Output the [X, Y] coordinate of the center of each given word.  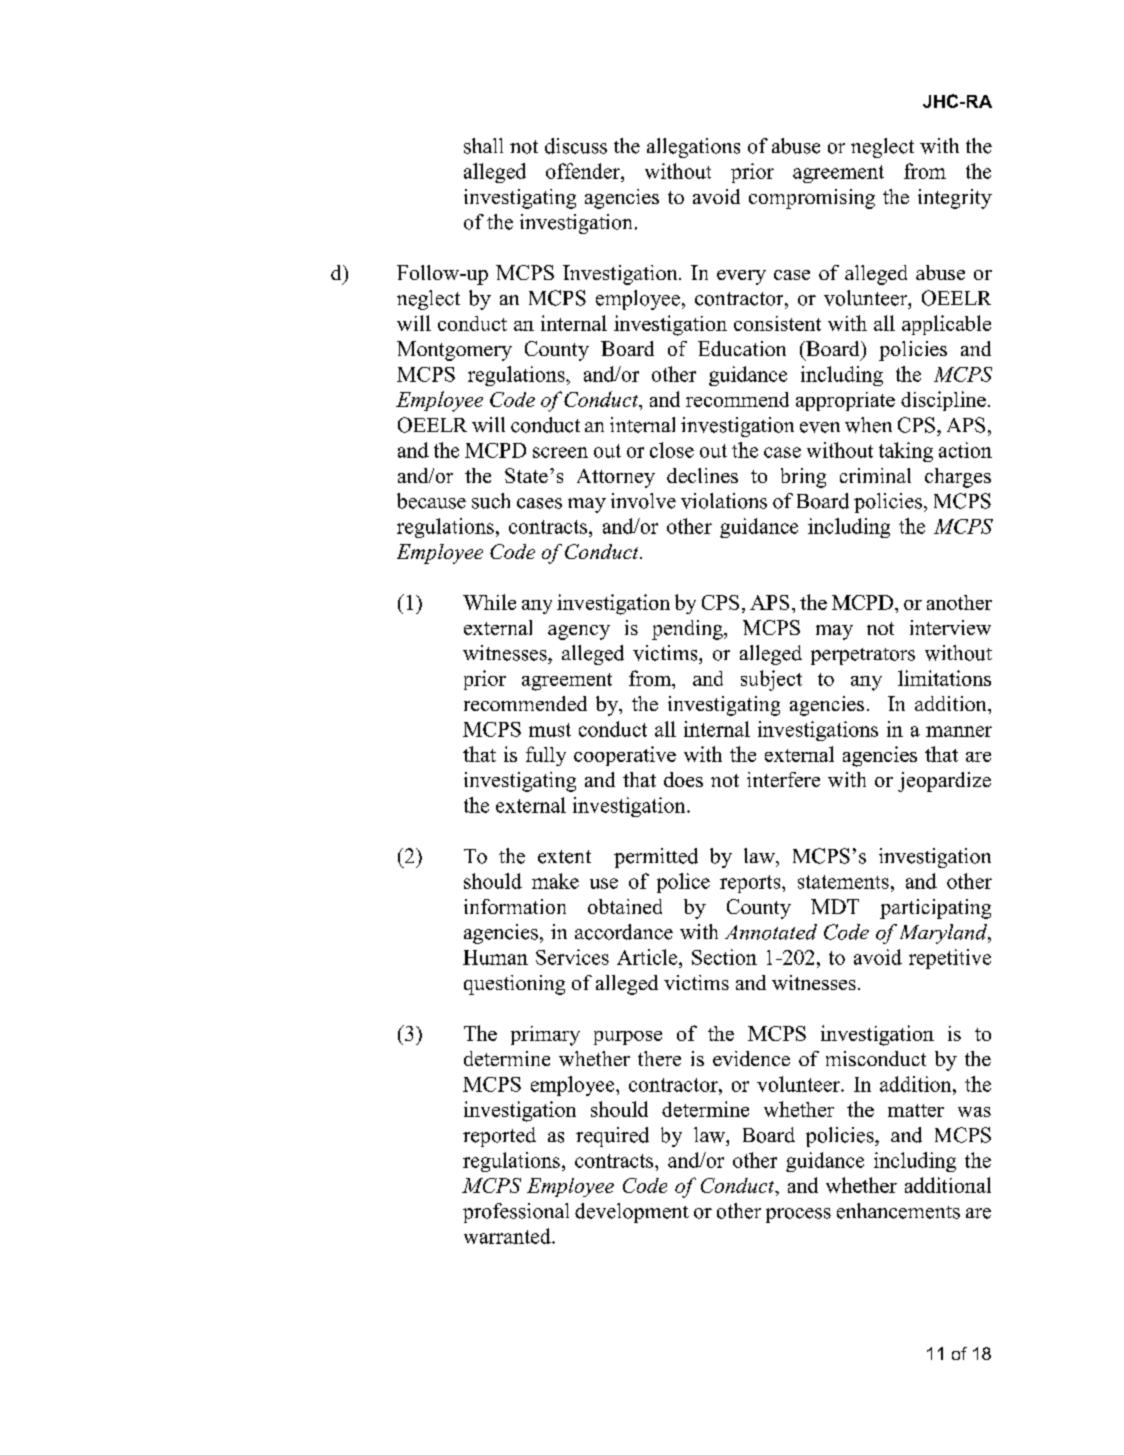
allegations [693, 148]
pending [688, 630]
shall [483, 146]
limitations [944, 678]
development [632, 1213]
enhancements [898, 1211]
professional [516, 1213]
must [550, 730]
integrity [955, 199]
